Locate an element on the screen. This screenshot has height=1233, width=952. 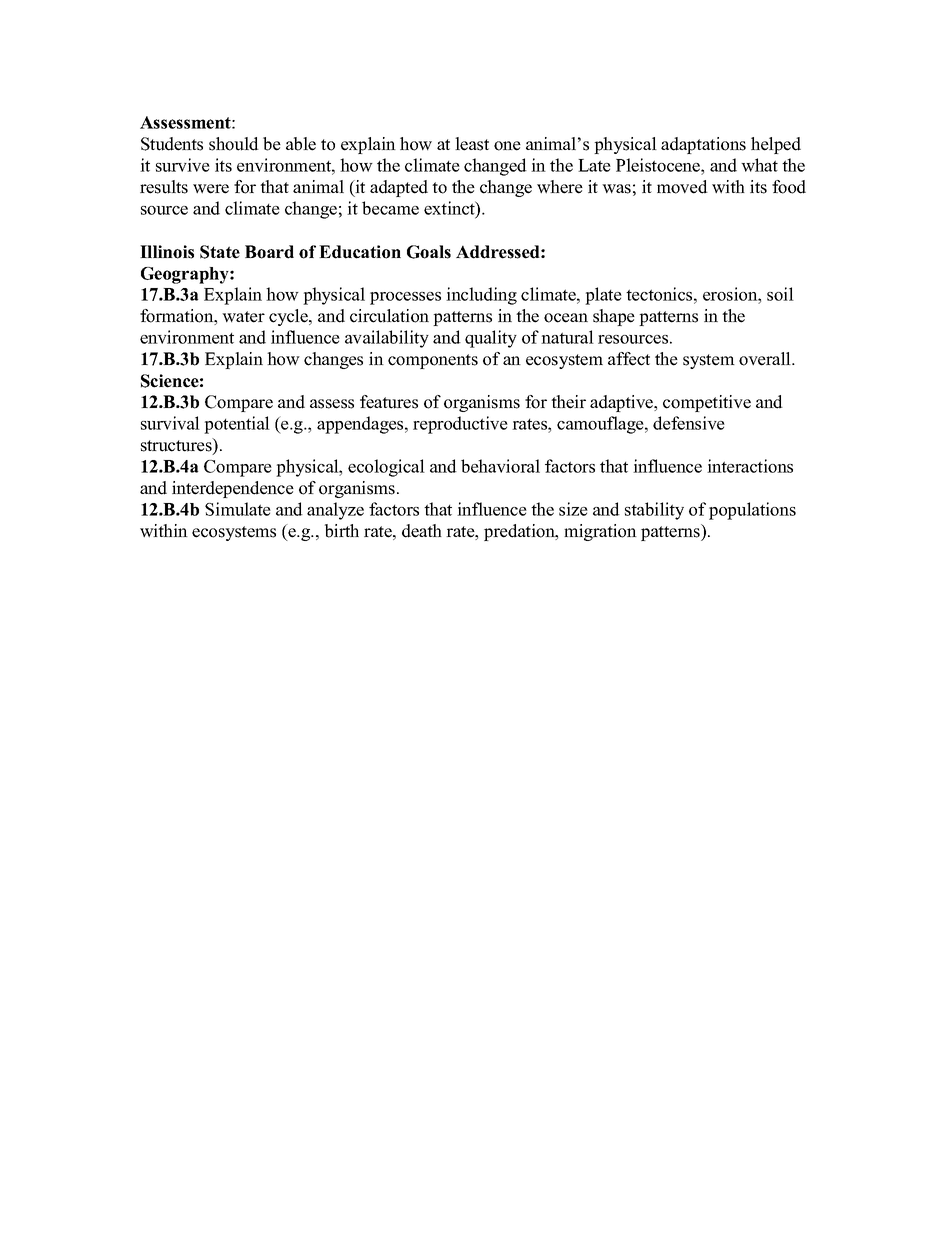
quality is located at coordinates (491, 339).
